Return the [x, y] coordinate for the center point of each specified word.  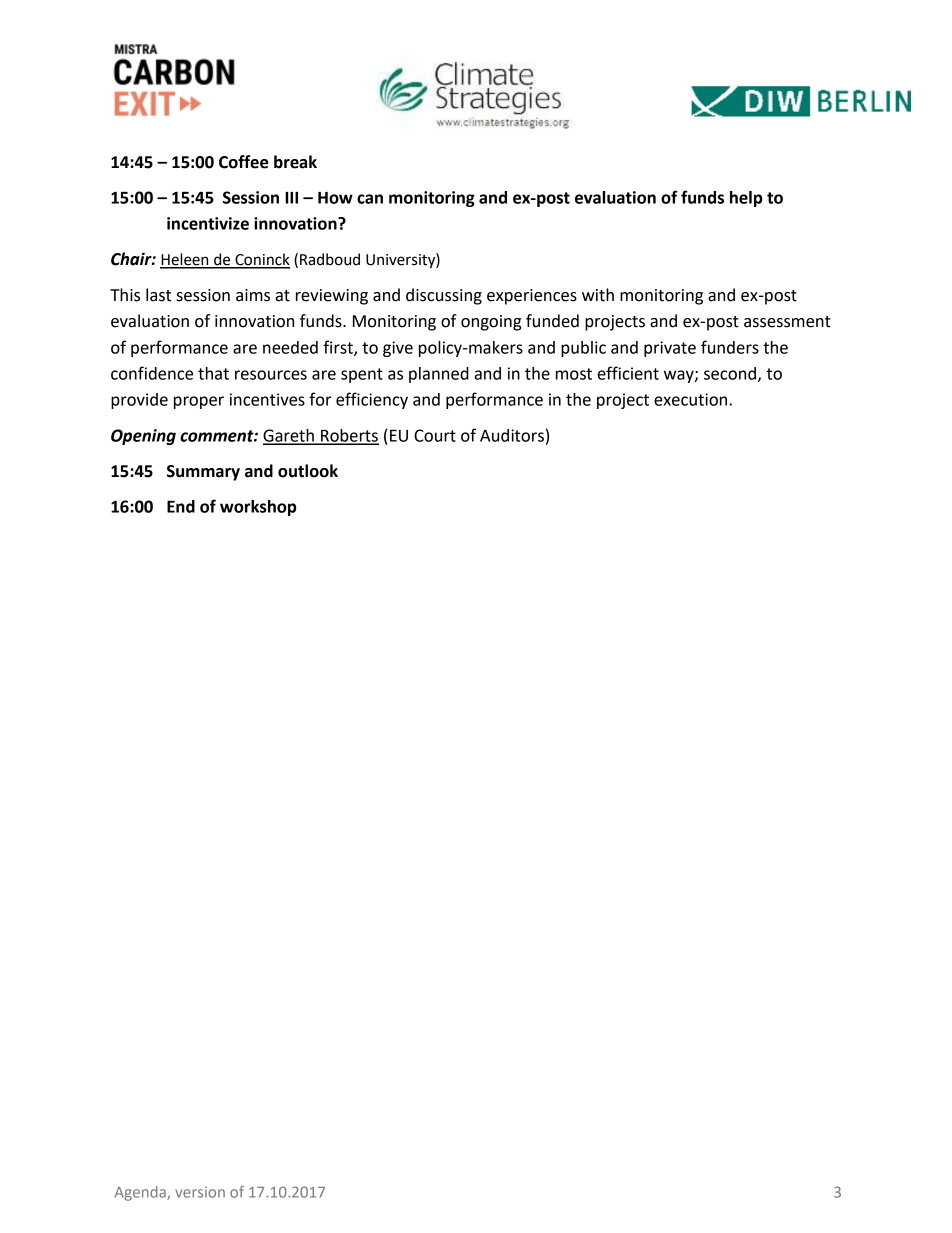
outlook [308, 471]
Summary [203, 473]
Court [435, 435]
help [746, 199]
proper [199, 402]
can [370, 199]
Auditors [512, 435]
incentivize [208, 223]
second [730, 373]
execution [692, 399]
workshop [258, 508]
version [200, 1192]
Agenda [141, 1193]
